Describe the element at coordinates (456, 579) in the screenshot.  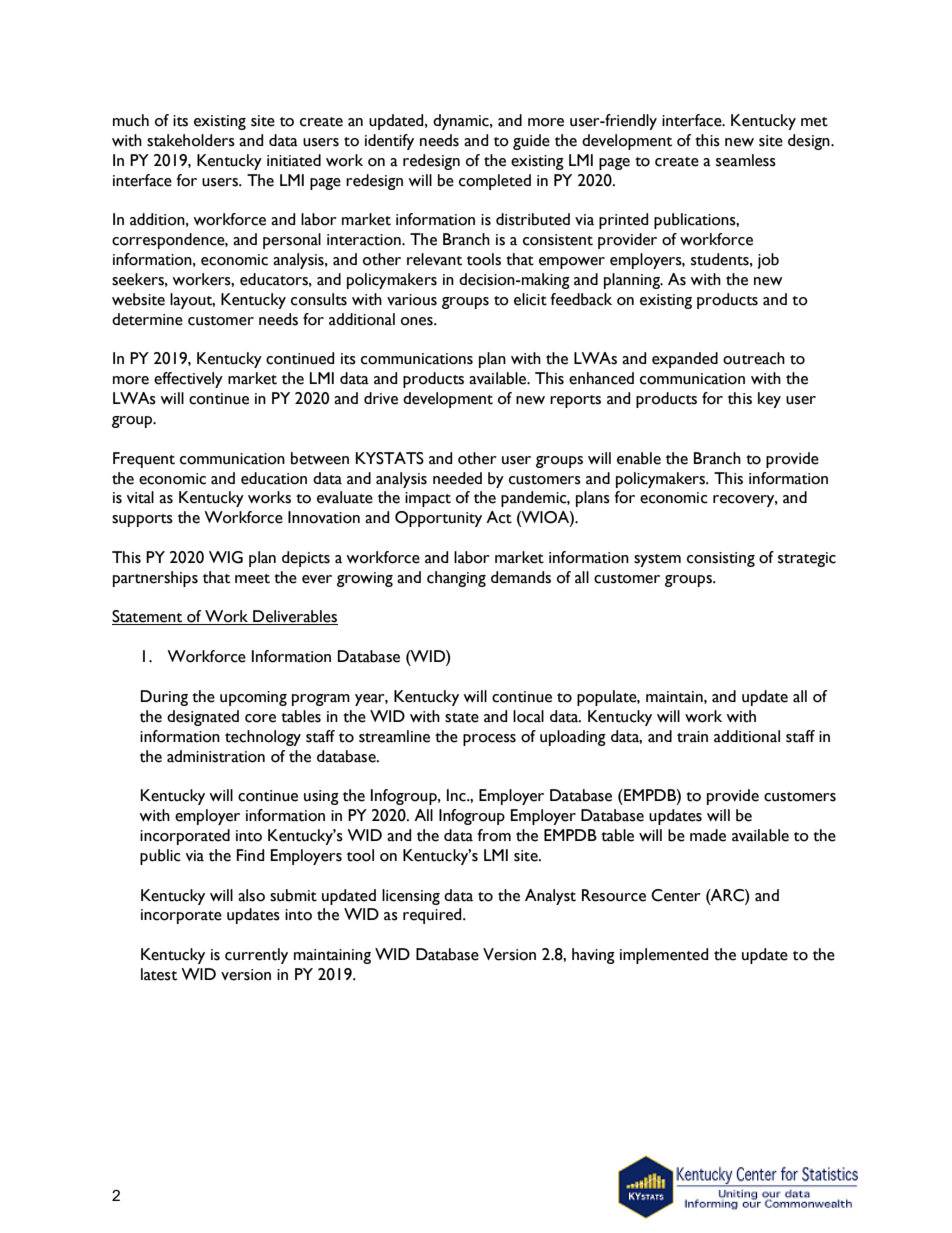
I see `changing` at that location.
